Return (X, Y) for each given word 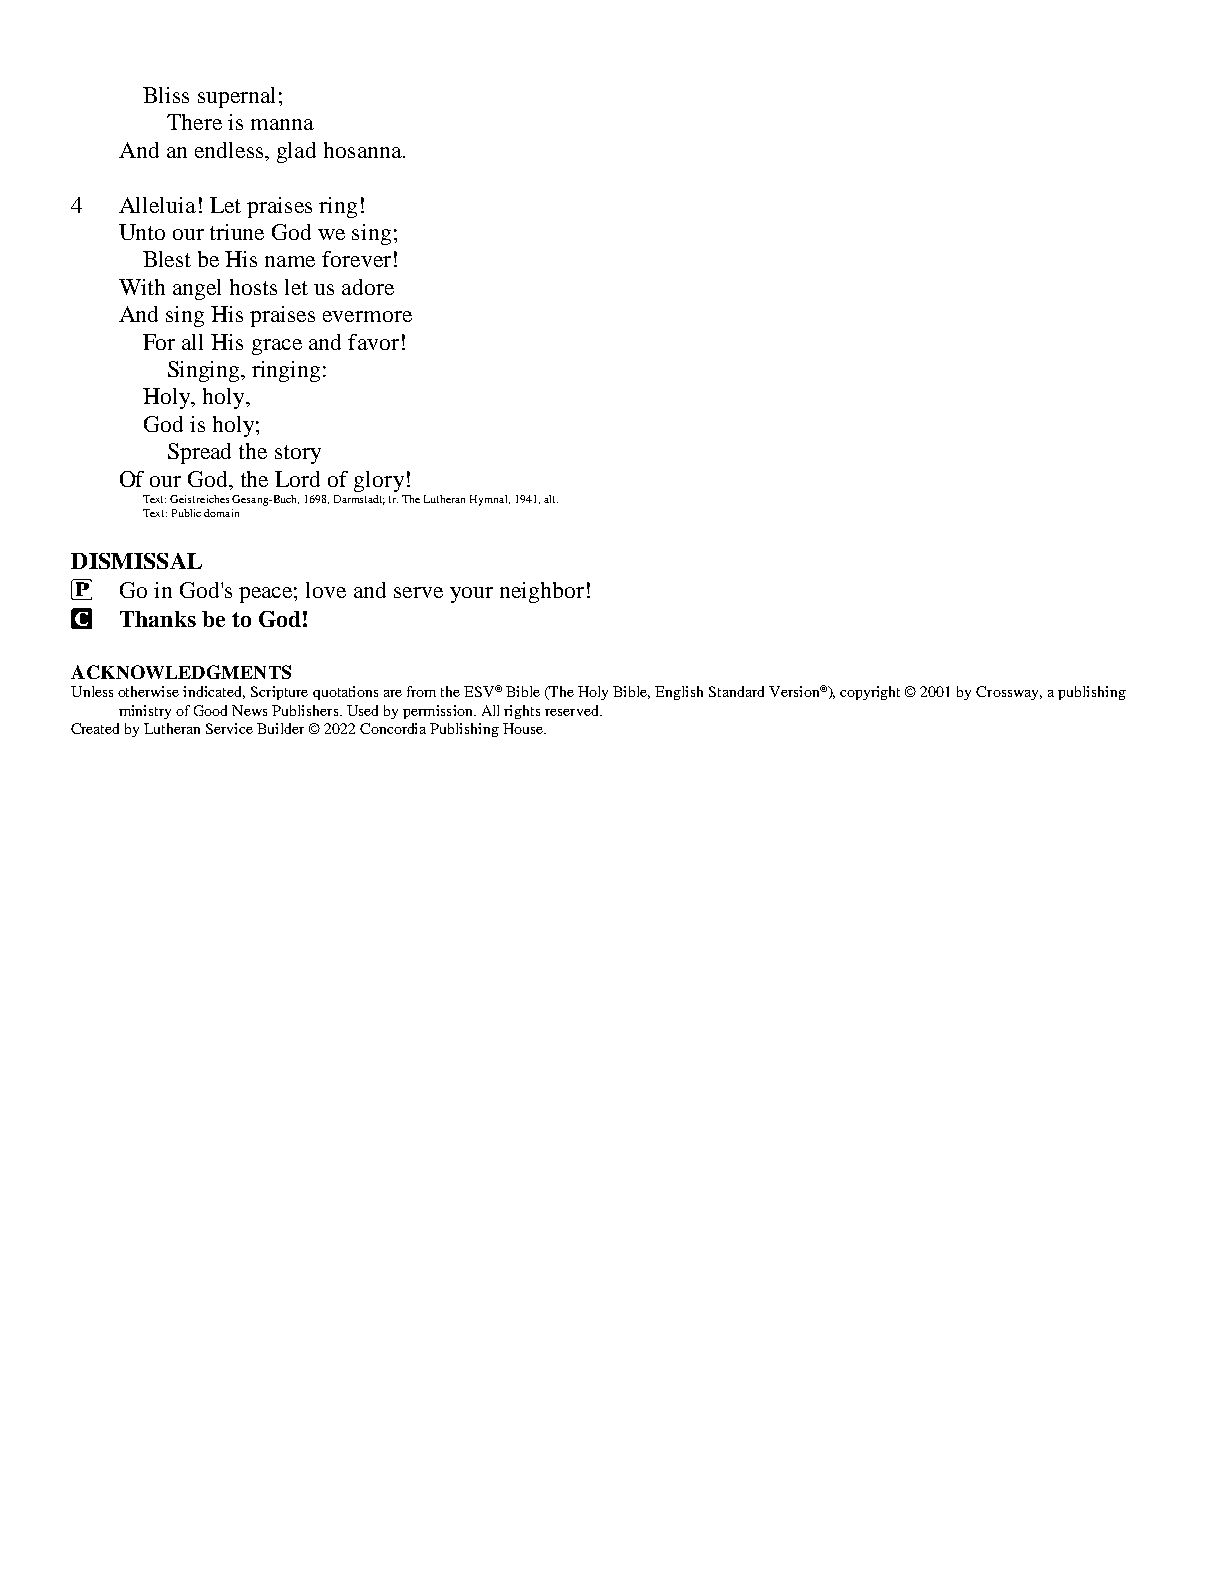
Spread (199, 453)
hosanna (364, 150)
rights (522, 712)
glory (379, 481)
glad (296, 152)
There (194, 122)
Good (210, 710)
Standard (736, 691)
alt (551, 499)
